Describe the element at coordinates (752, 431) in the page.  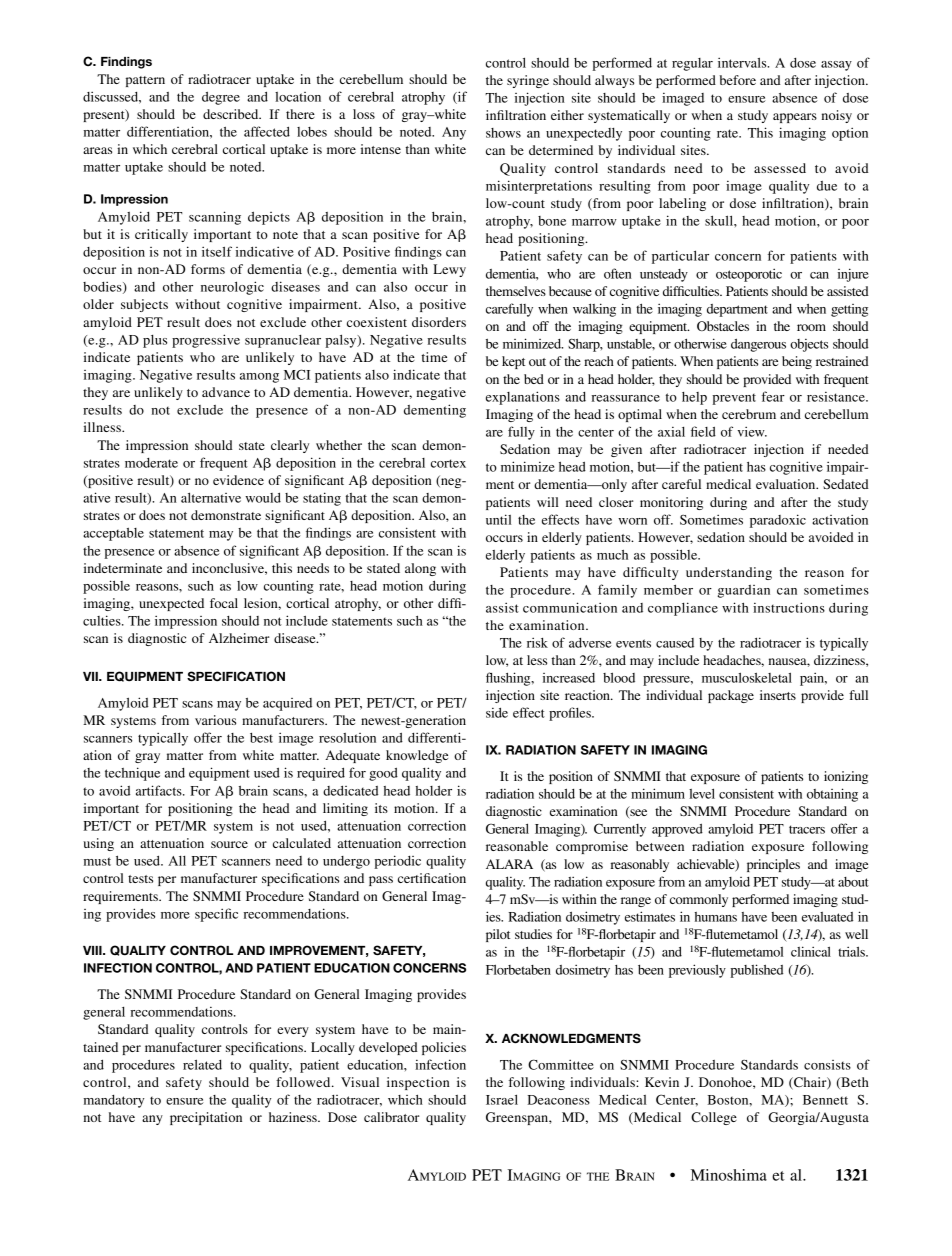
I see `view` at that location.
